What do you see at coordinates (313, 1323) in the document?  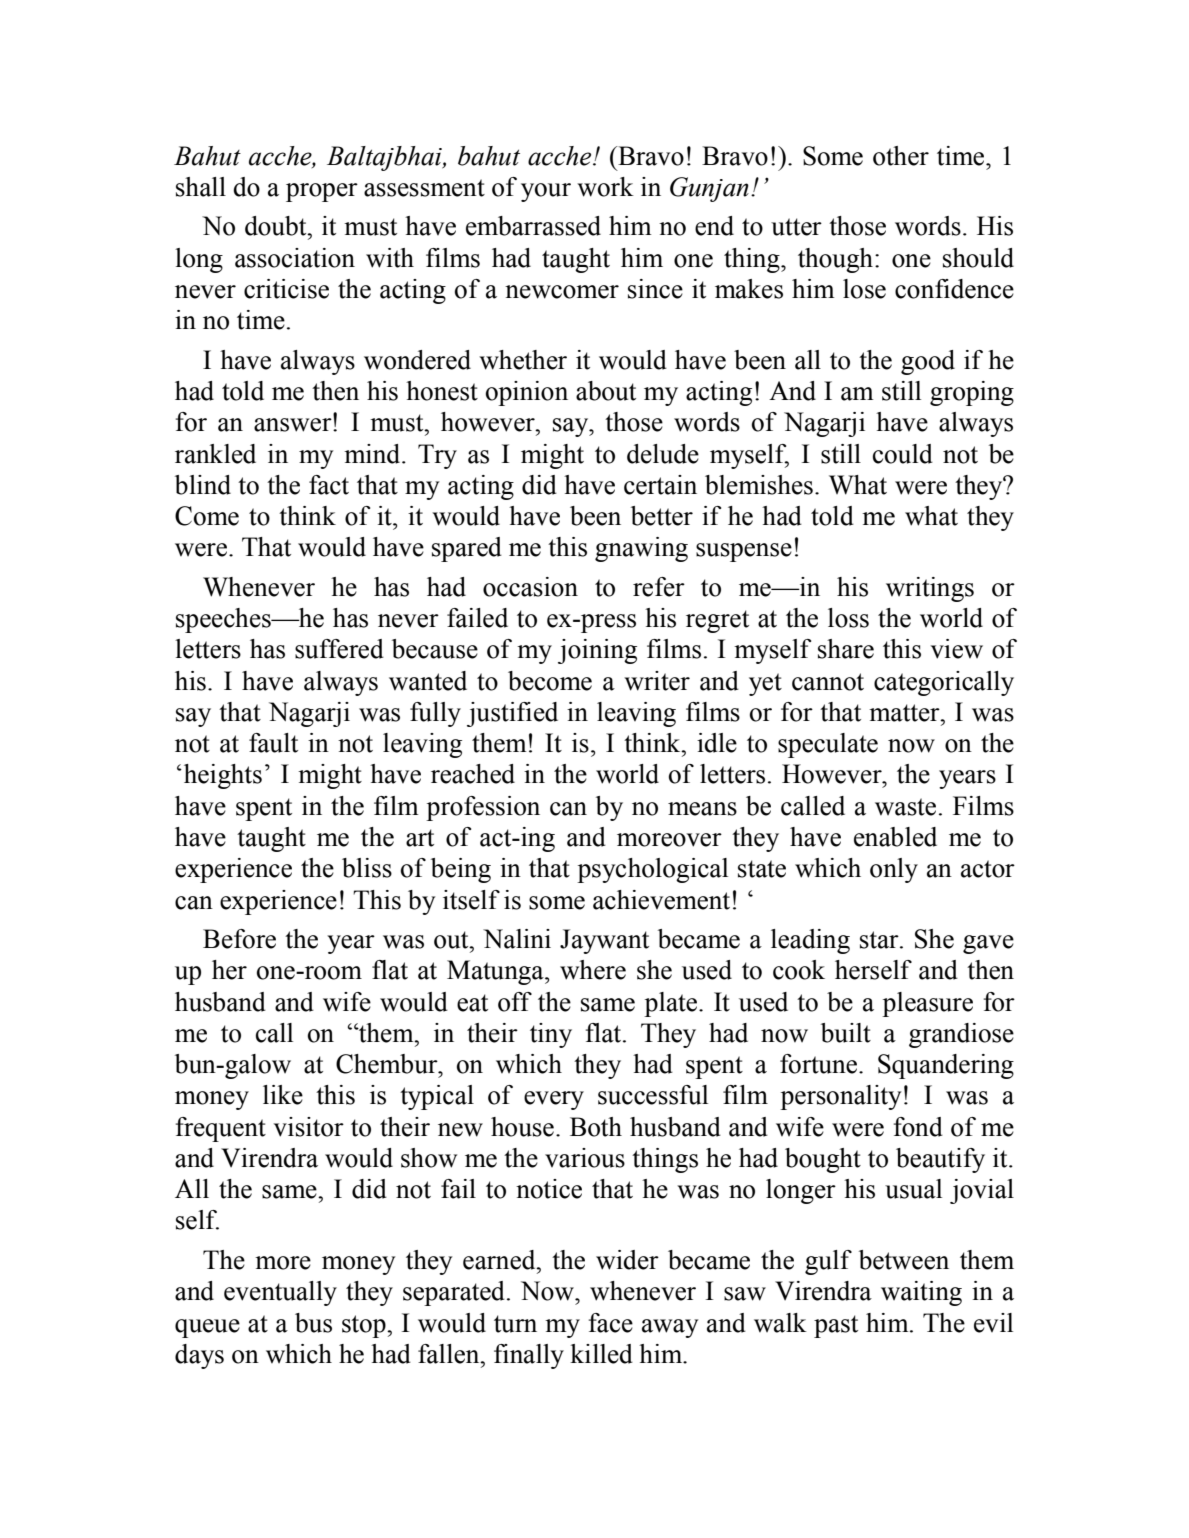 I see `bus` at bounding box center [313, 1323].
